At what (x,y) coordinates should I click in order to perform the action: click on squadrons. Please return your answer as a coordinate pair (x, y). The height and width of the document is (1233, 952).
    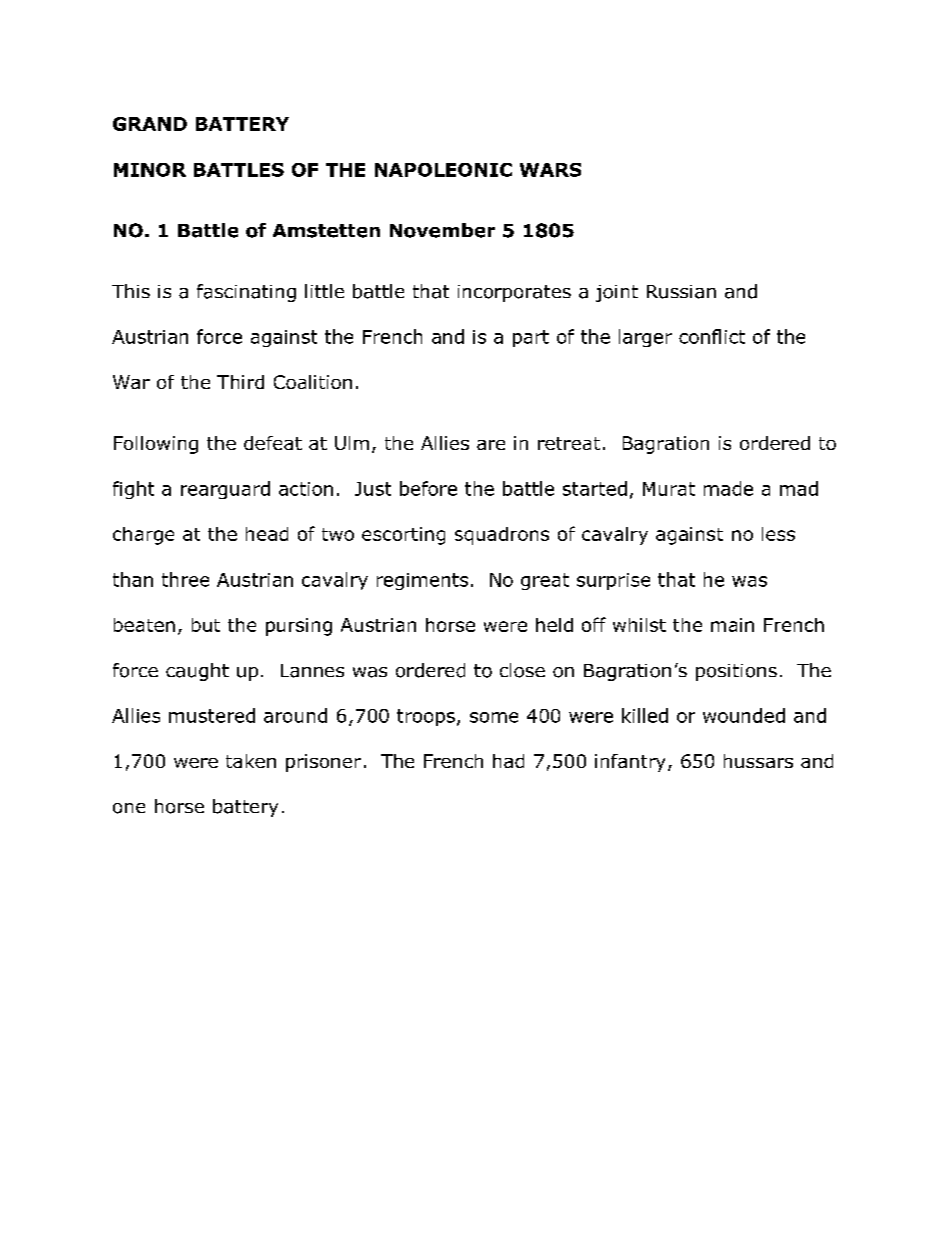
    Looking at the image, I should click on (502, 536).
